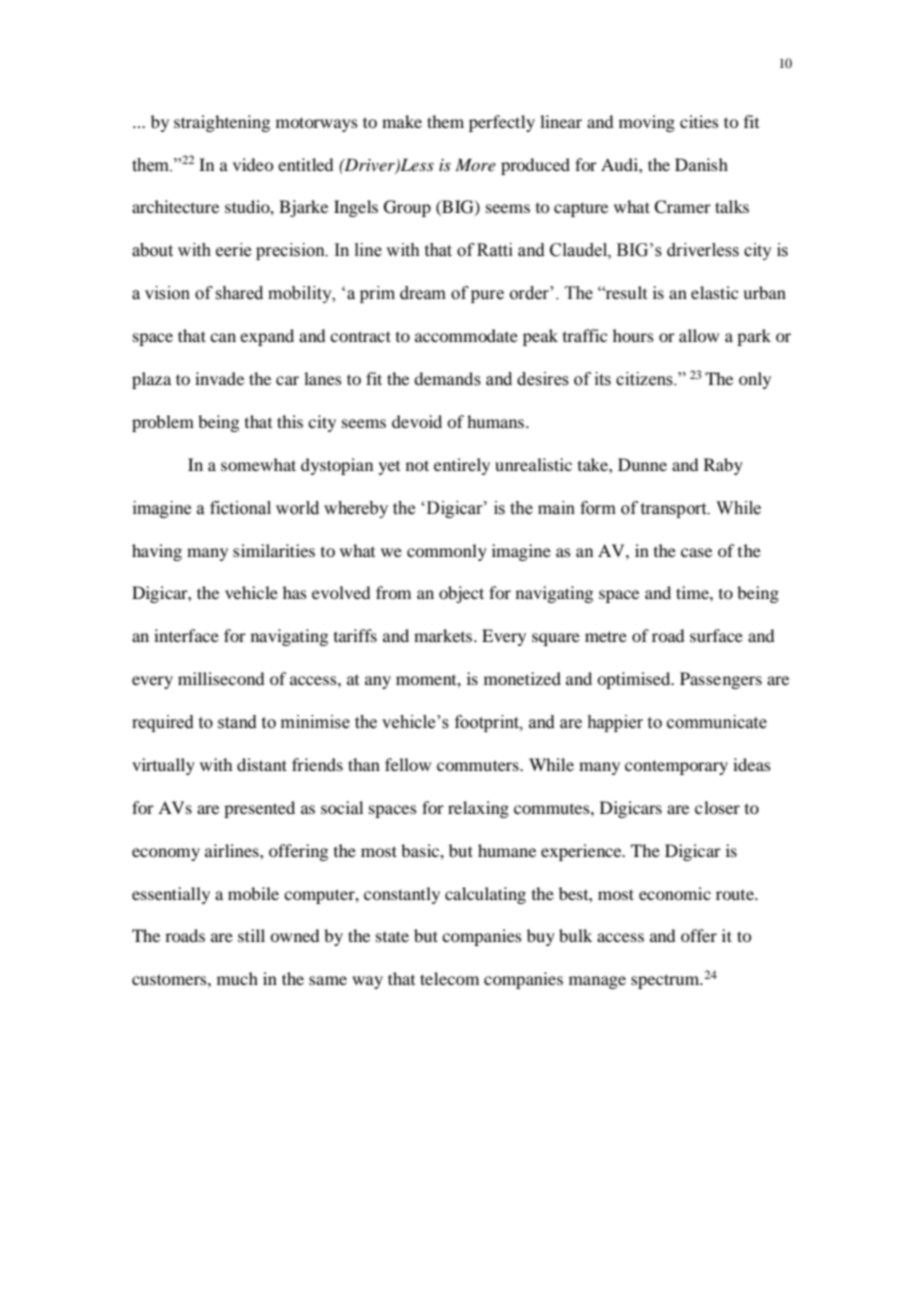 This screenshot has width=924, height=1308. I want to click on economic, so click(675, 893).
